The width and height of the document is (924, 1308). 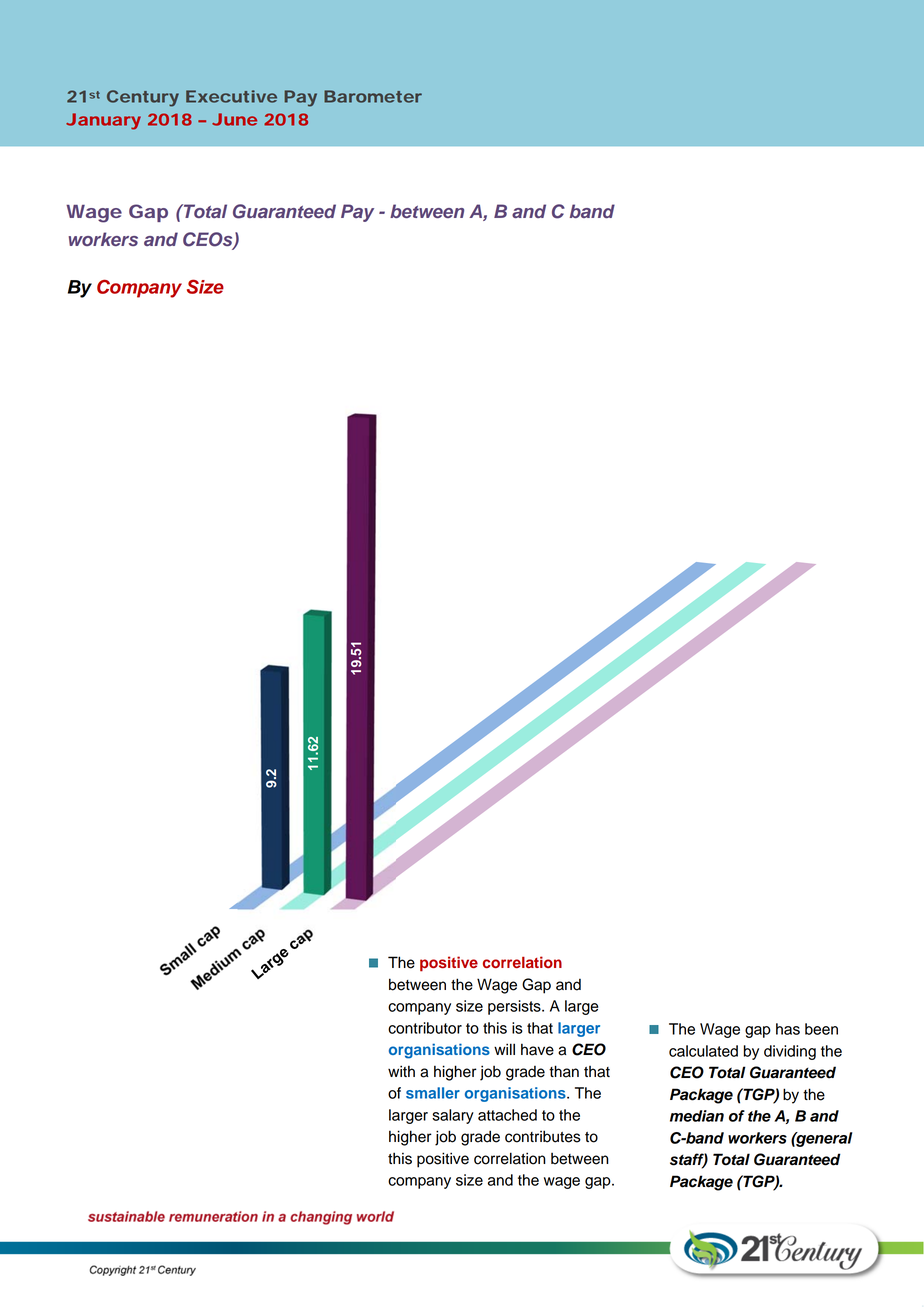 What do you see at coordinates (231, 96) in the document?
I see `Executive` at bounding box center [231, 96].
